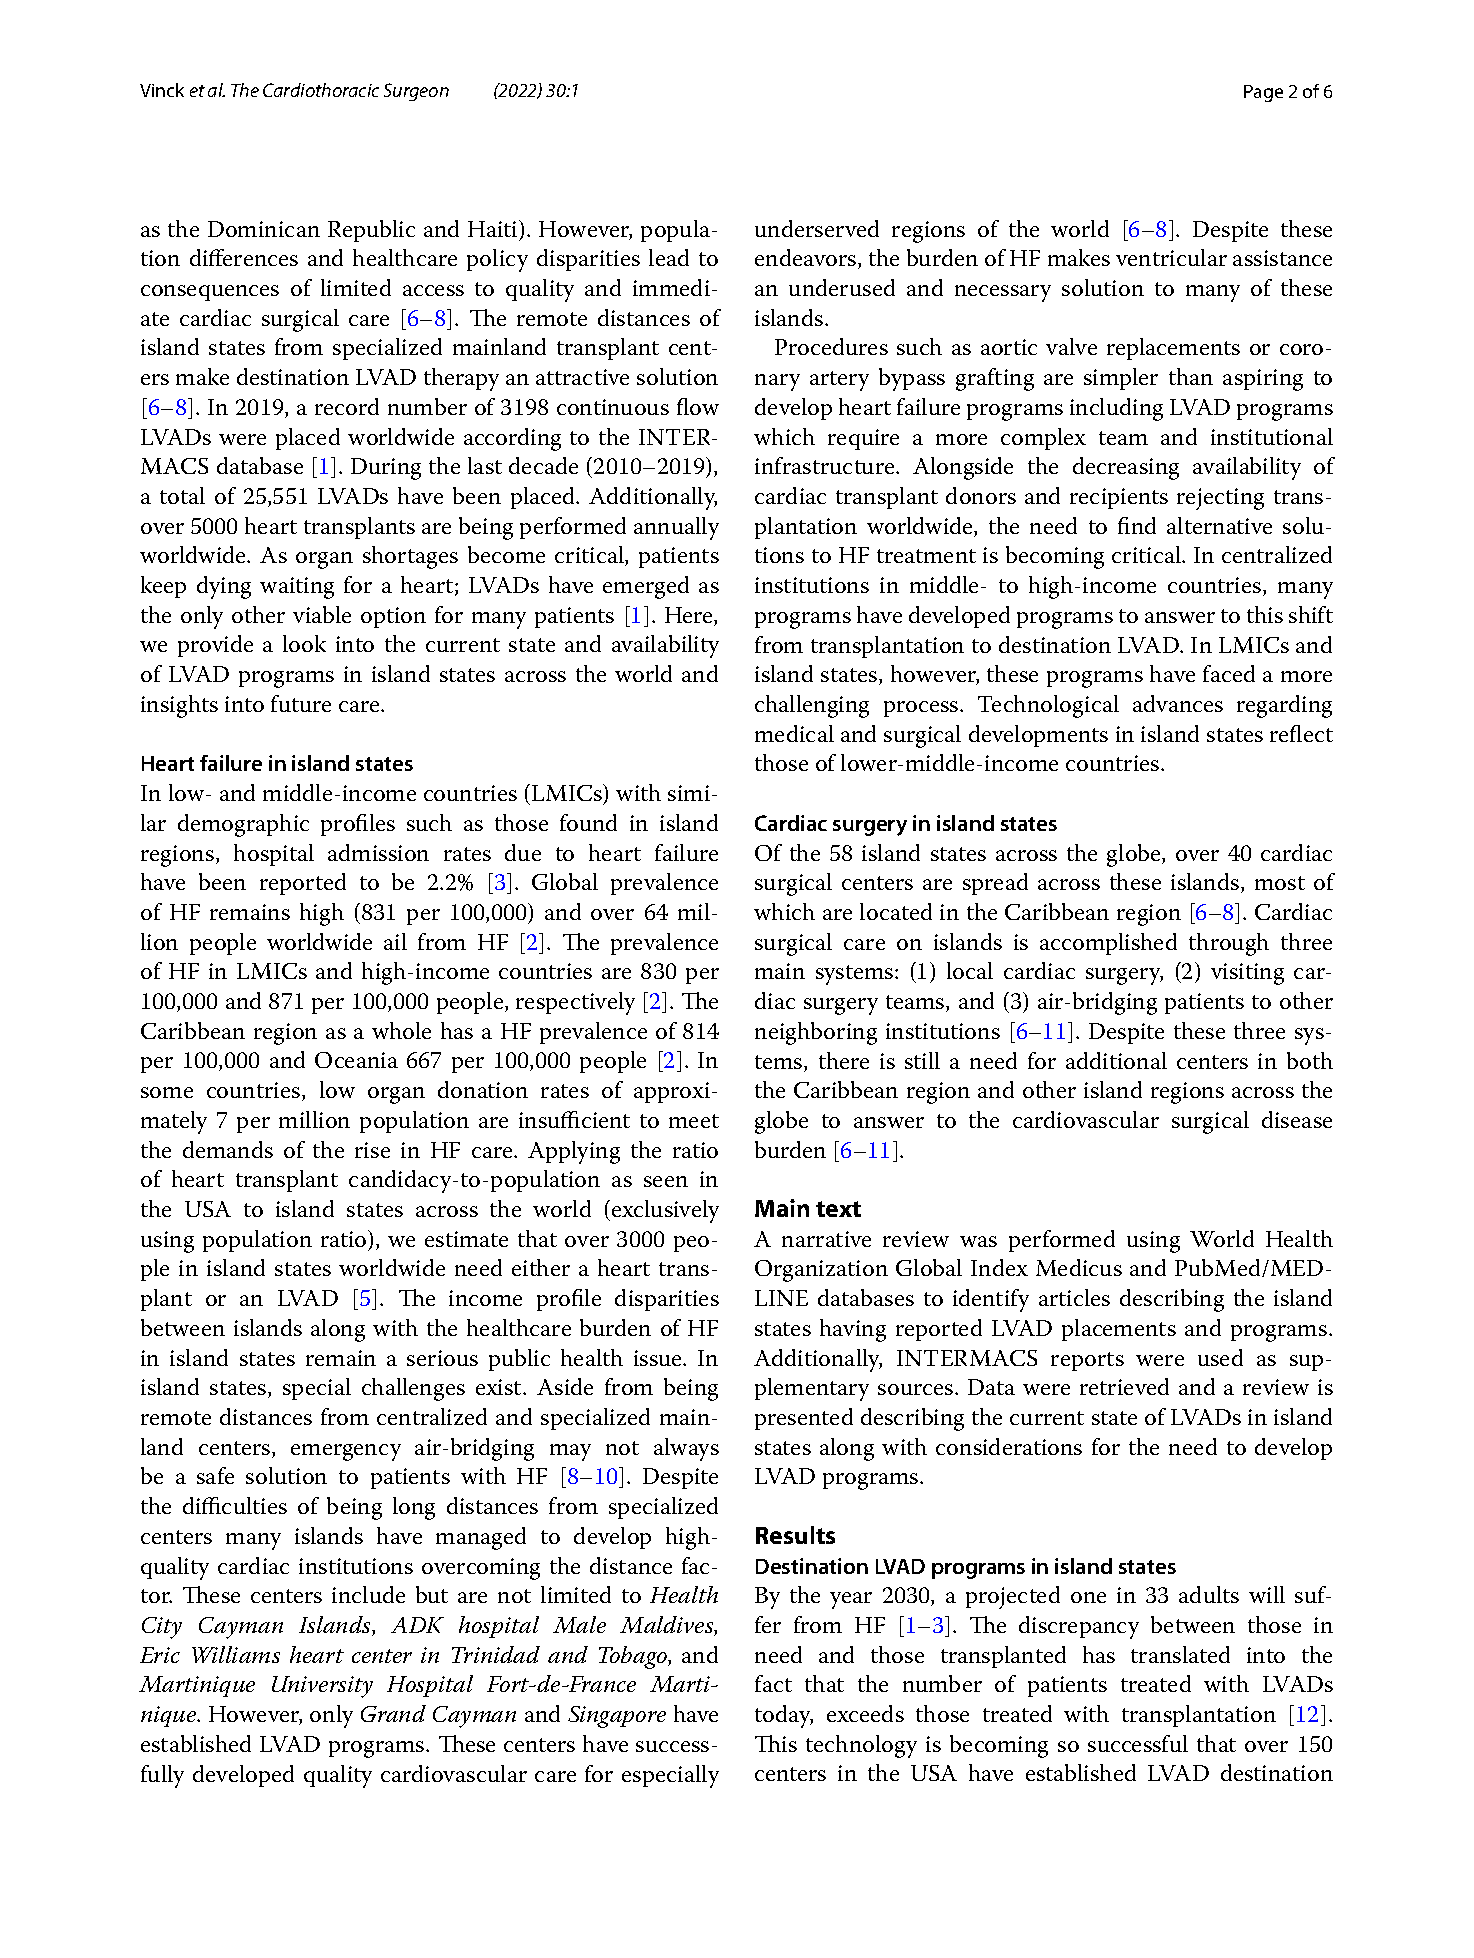  I want to click on underserved, so click(817, 228).
